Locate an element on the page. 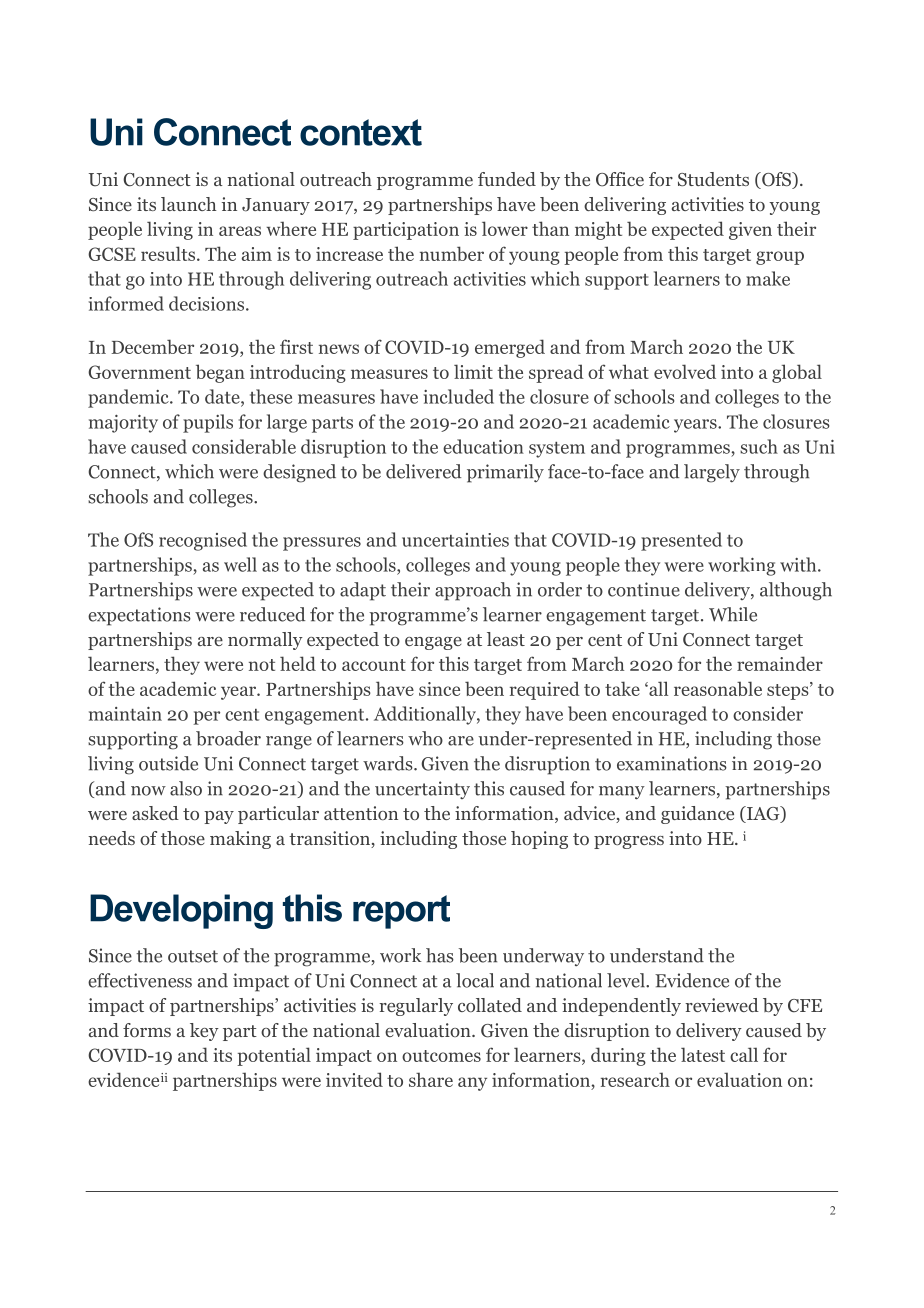  launch is located at coordinates (188, 204).
